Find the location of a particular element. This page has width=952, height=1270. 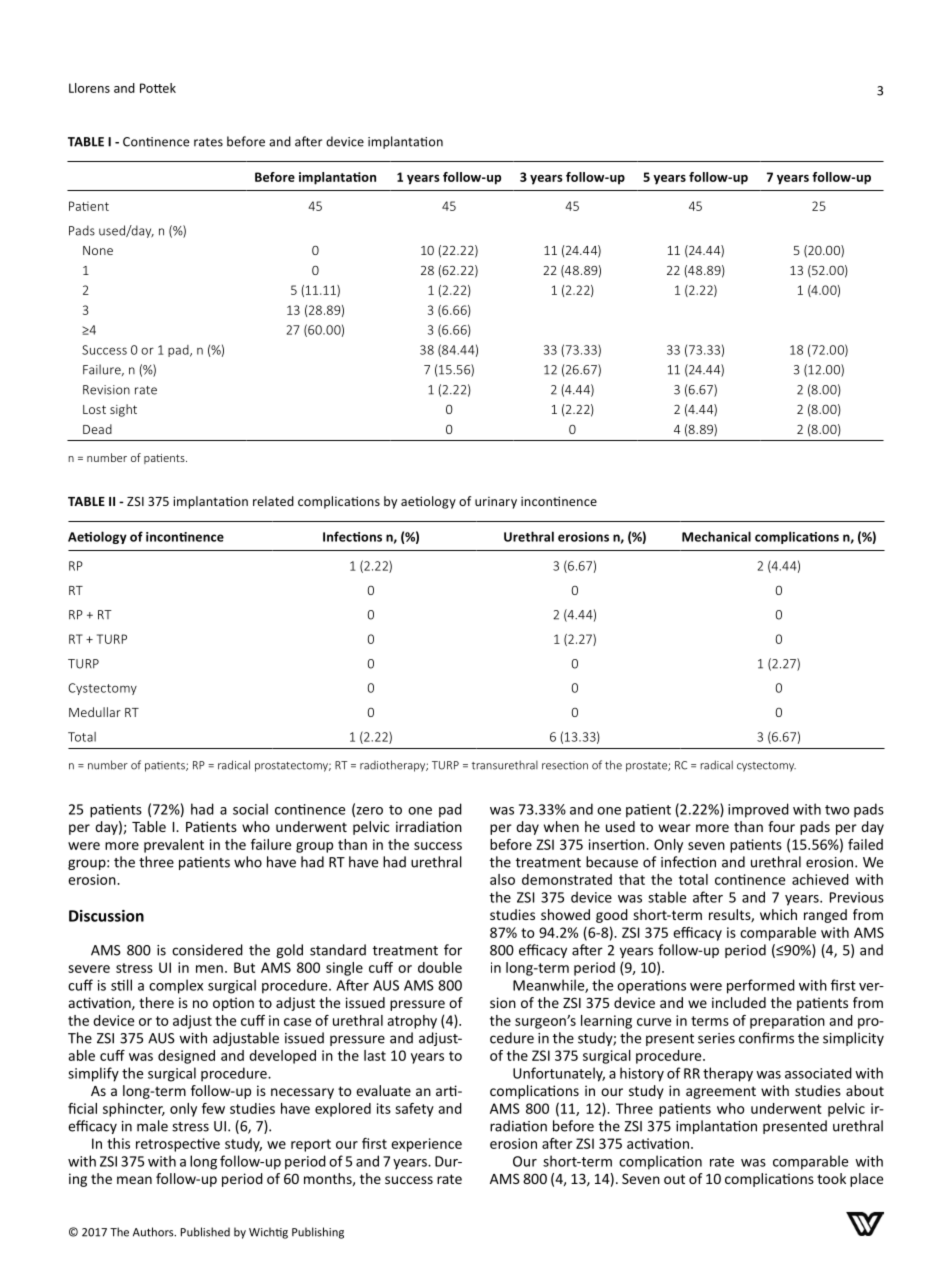

improved is located at coordinates (758, 810).
